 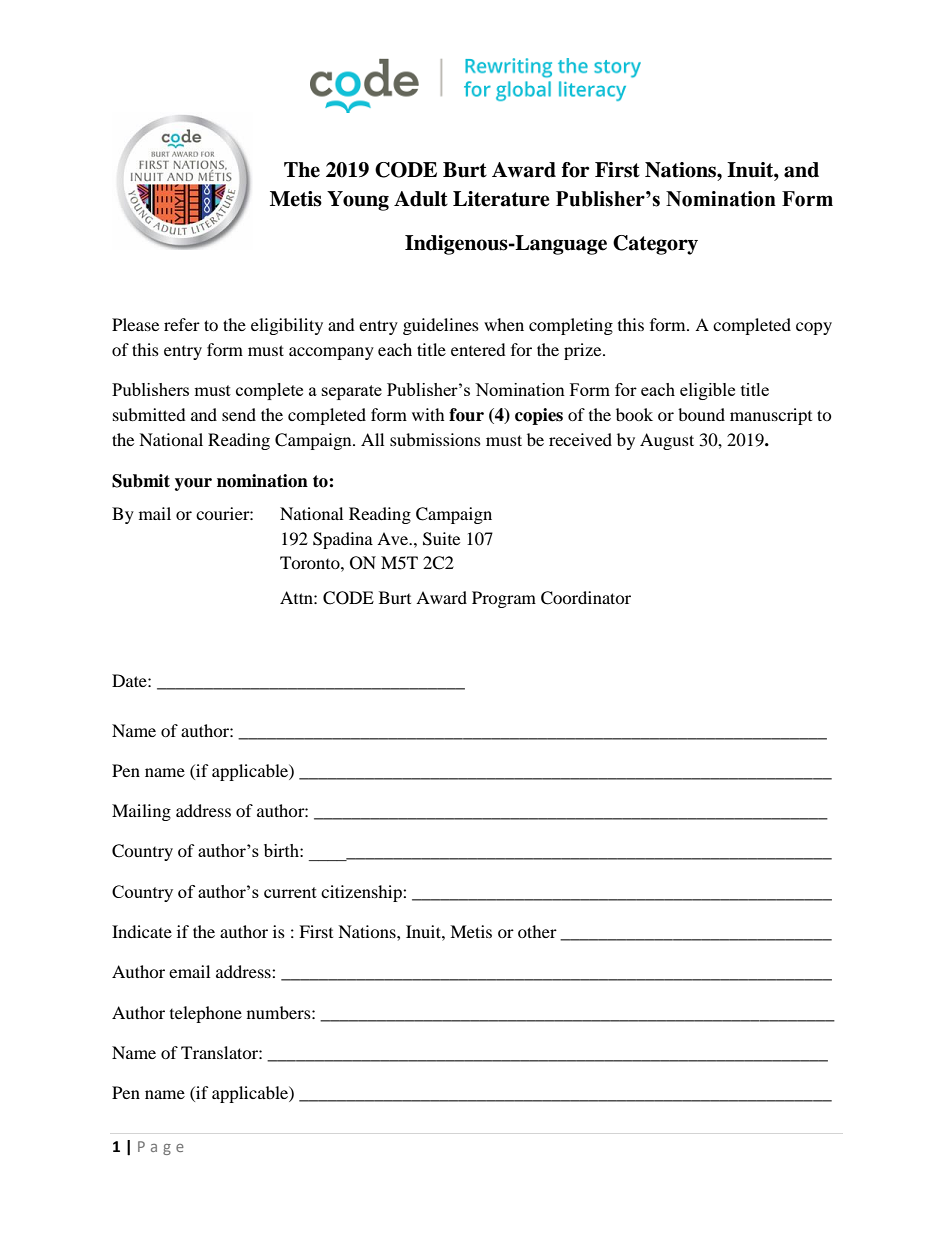 I want to click on Coordinator, so click(x=586, y=598).
